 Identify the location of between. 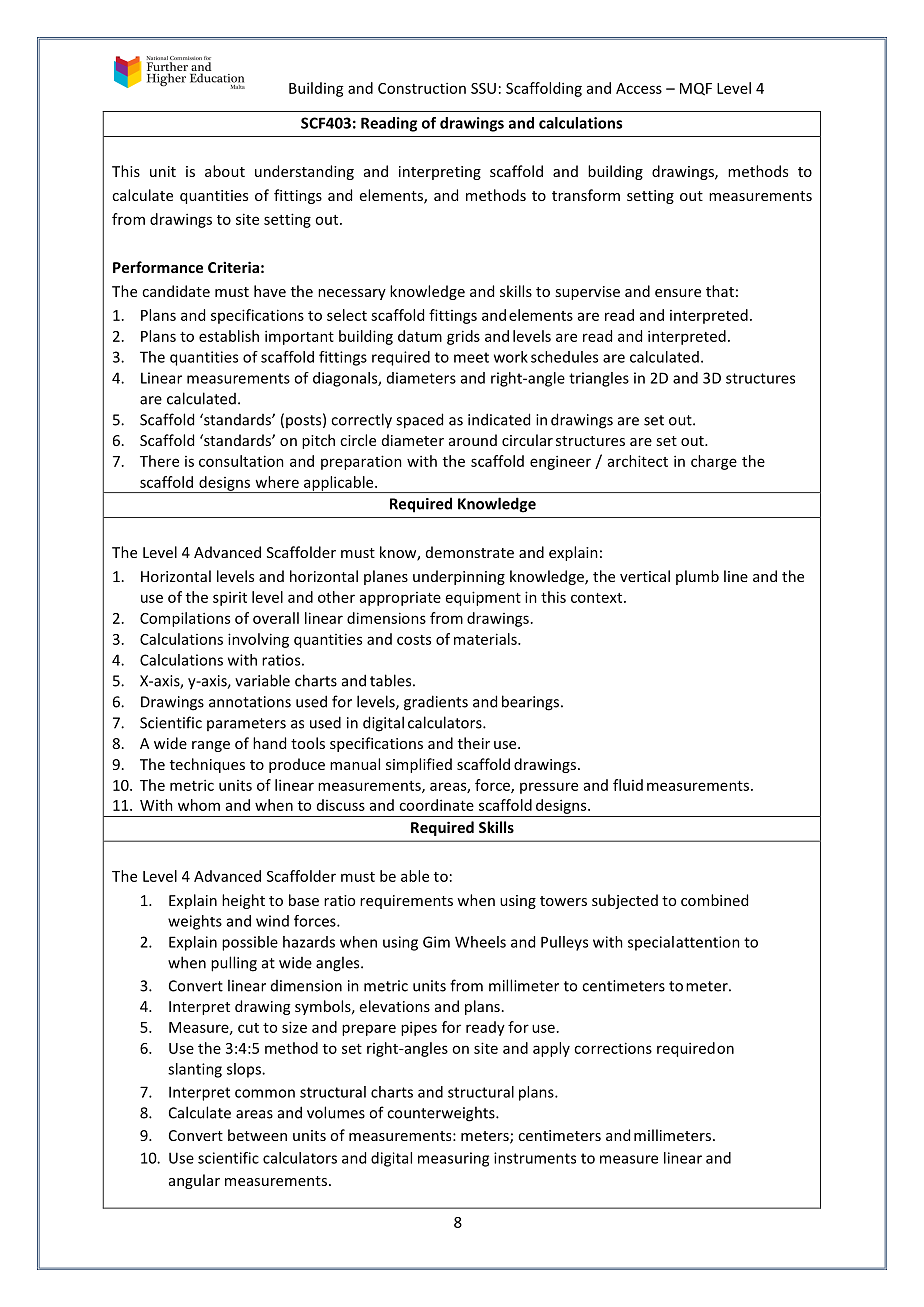
(257, 1135).
